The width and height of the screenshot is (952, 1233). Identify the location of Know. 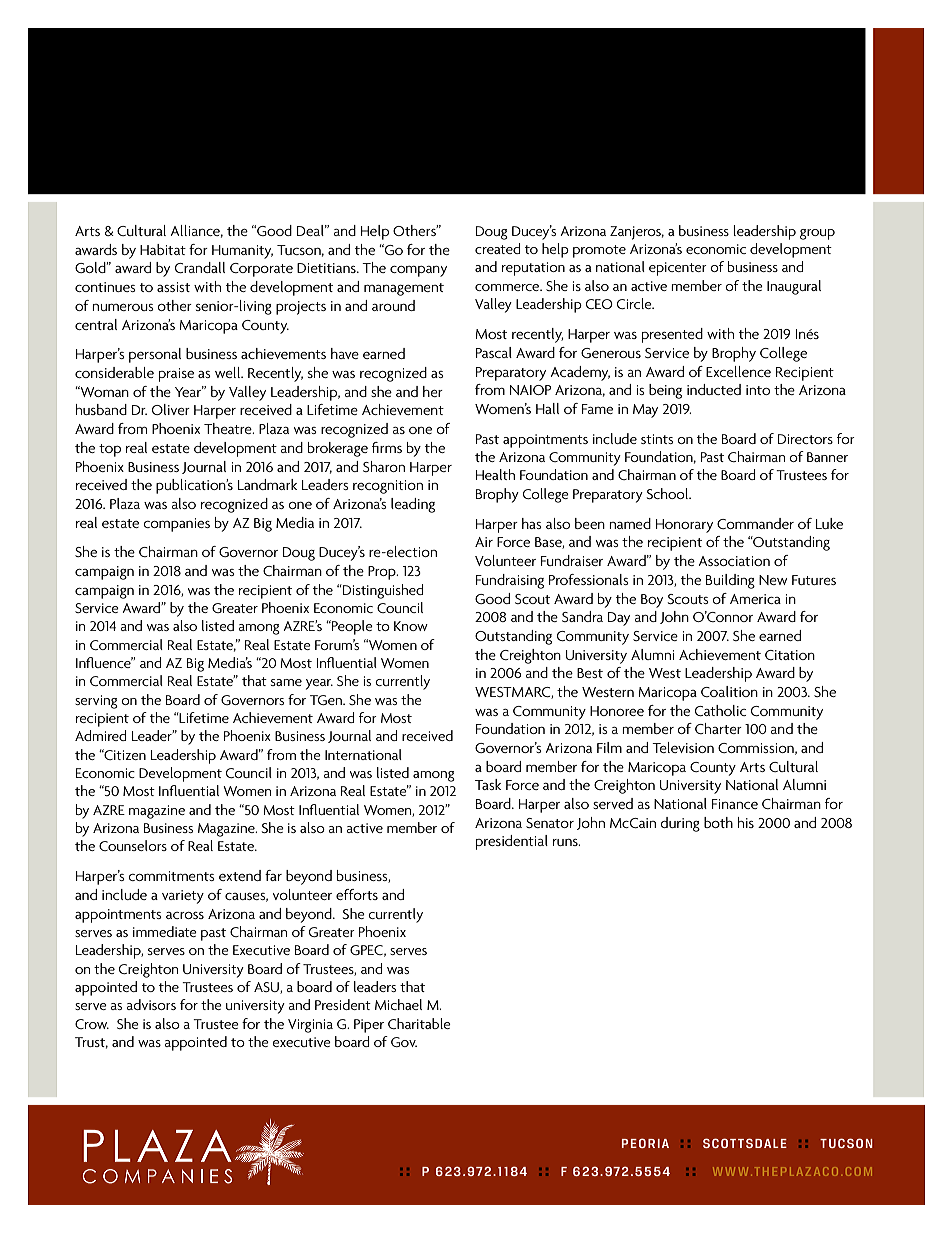
(411, 626).
